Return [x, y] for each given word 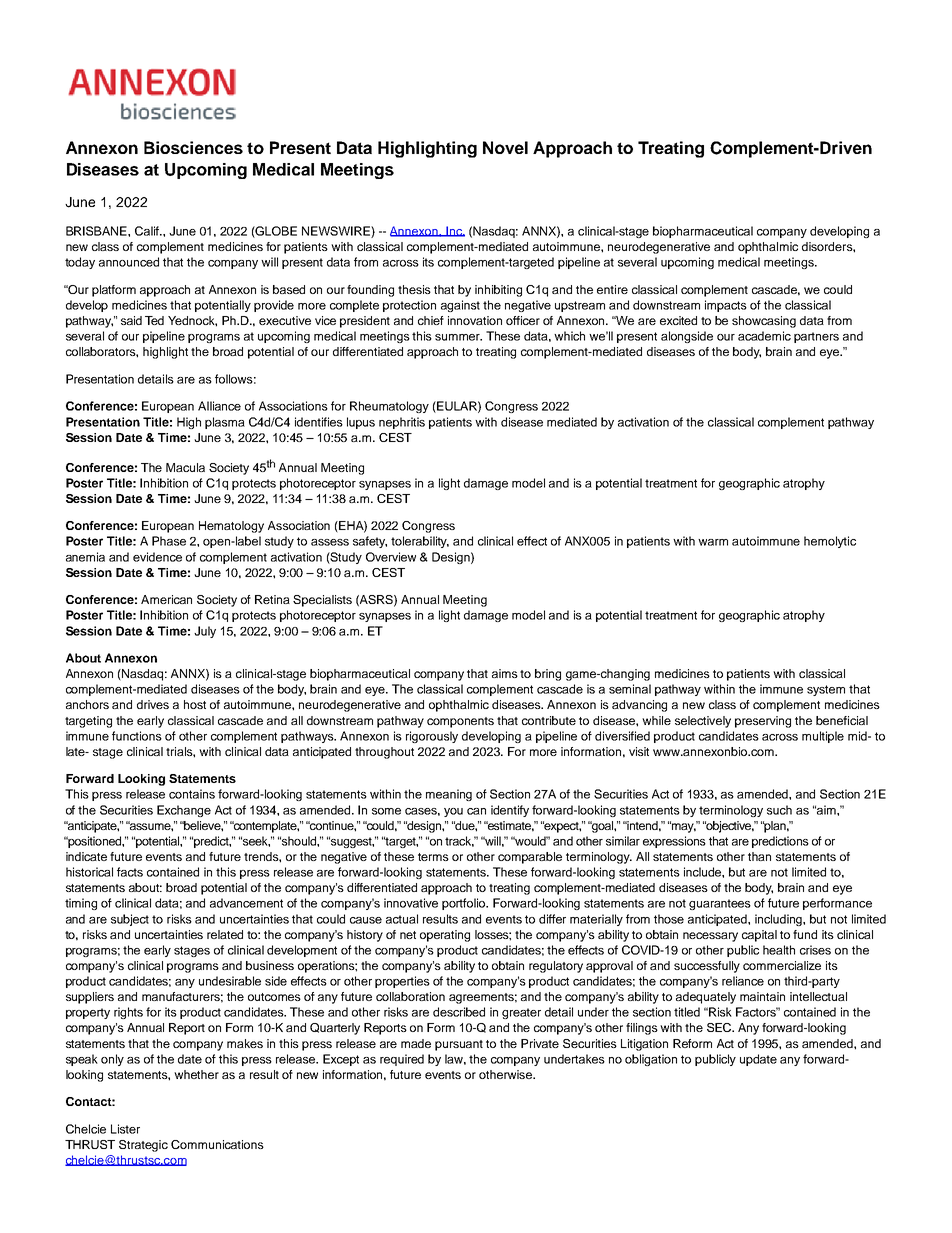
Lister [125, 1129]
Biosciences [193, 147]
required [402, 1060]
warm [713, 542]
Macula [185, 467]
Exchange [184, 811]
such [779, 810]
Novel [505, 147]
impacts [726, 306]
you [453, 812]
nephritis [402, 423]
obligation [651, 1060]
